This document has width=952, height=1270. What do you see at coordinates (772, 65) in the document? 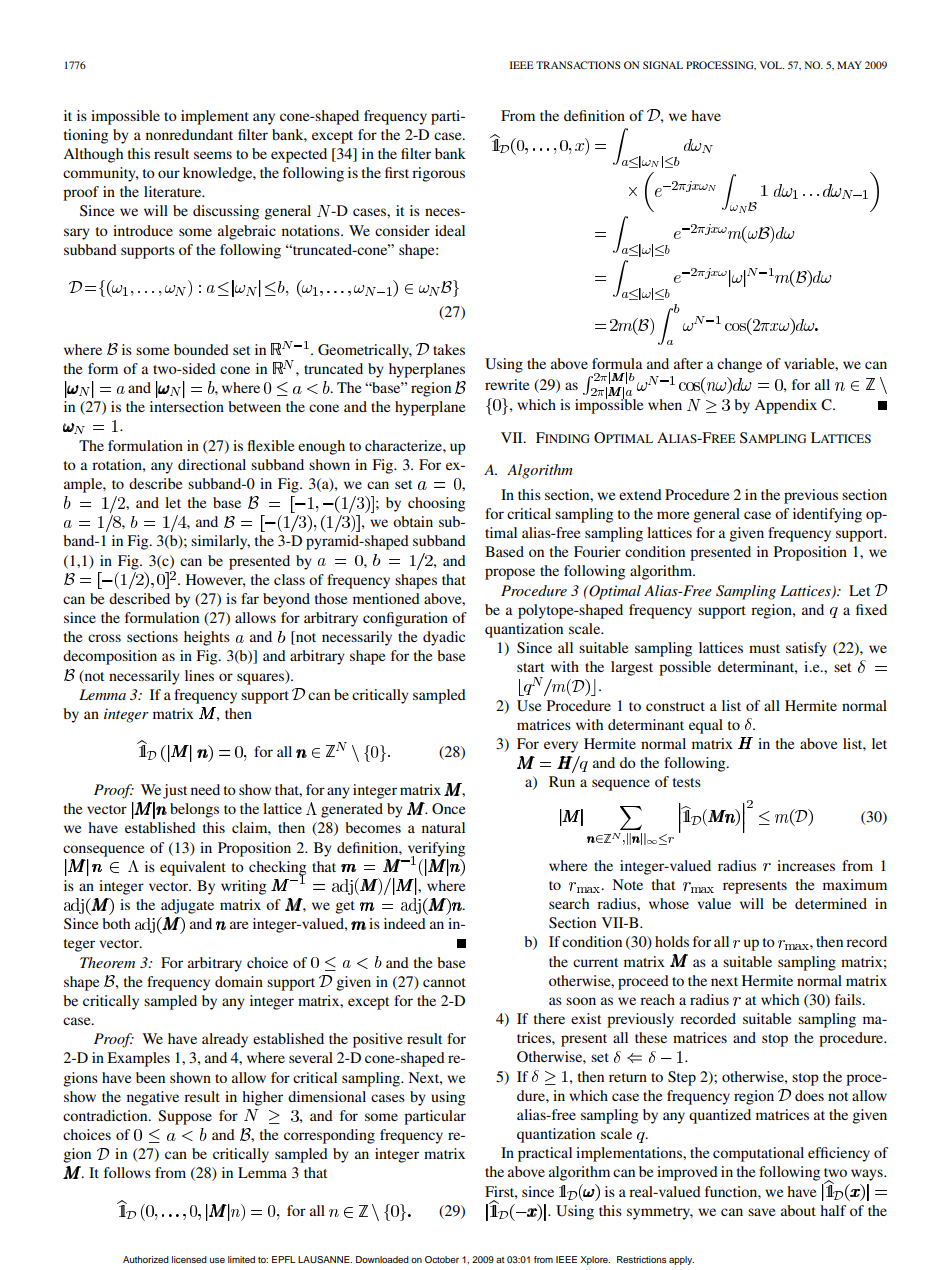
I see `VOL` at bounding box center [772, 65].
